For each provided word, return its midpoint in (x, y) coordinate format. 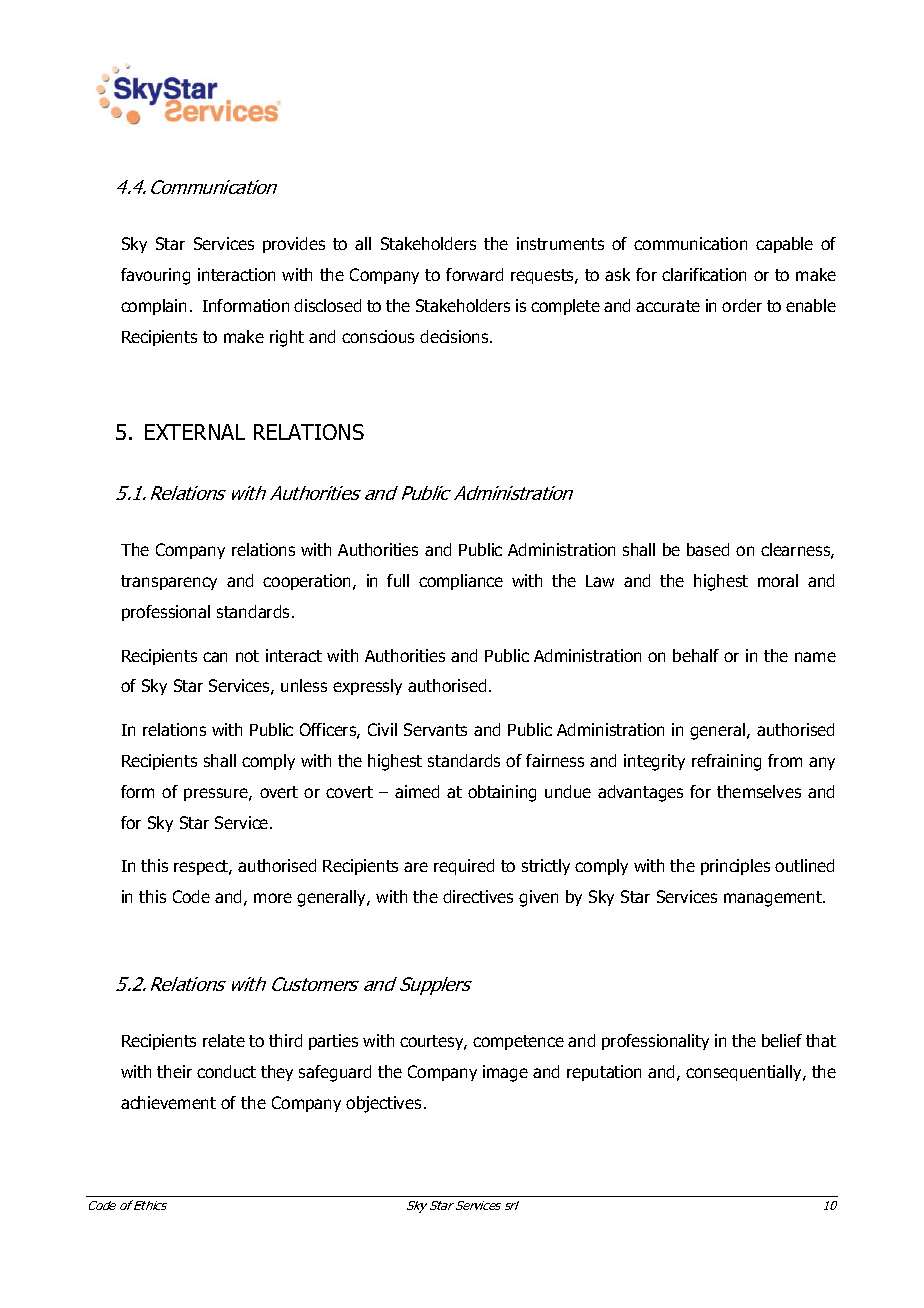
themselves (759, 791)
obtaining (502, 793)
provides (294, 245)
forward (474, 274)
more (273, 898)
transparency (169, 582)
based (708, 549)
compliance (461, 582)
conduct (226, 1071)
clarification (704, 274)
